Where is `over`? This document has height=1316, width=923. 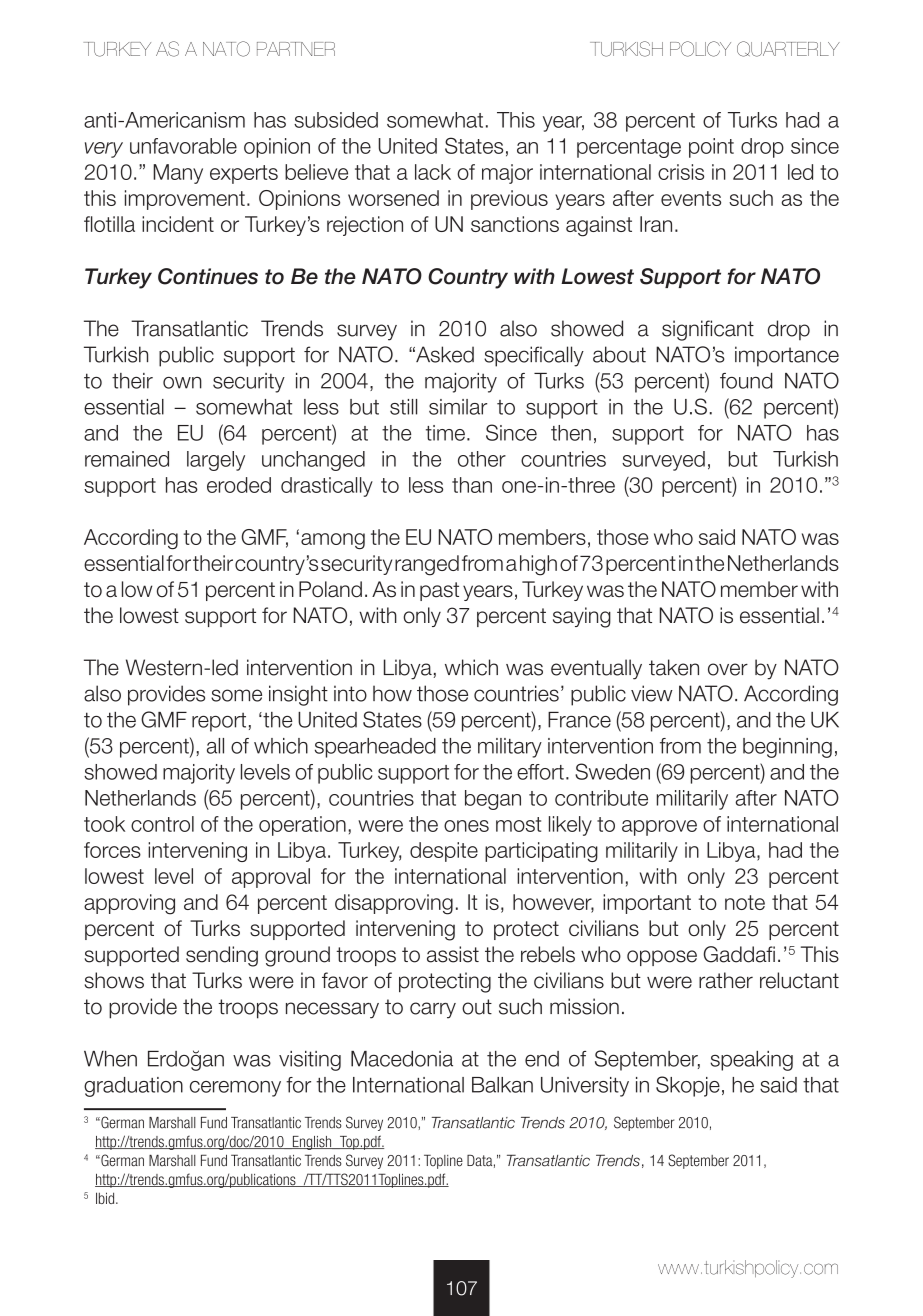 over is located at coordinates (728, 669).
